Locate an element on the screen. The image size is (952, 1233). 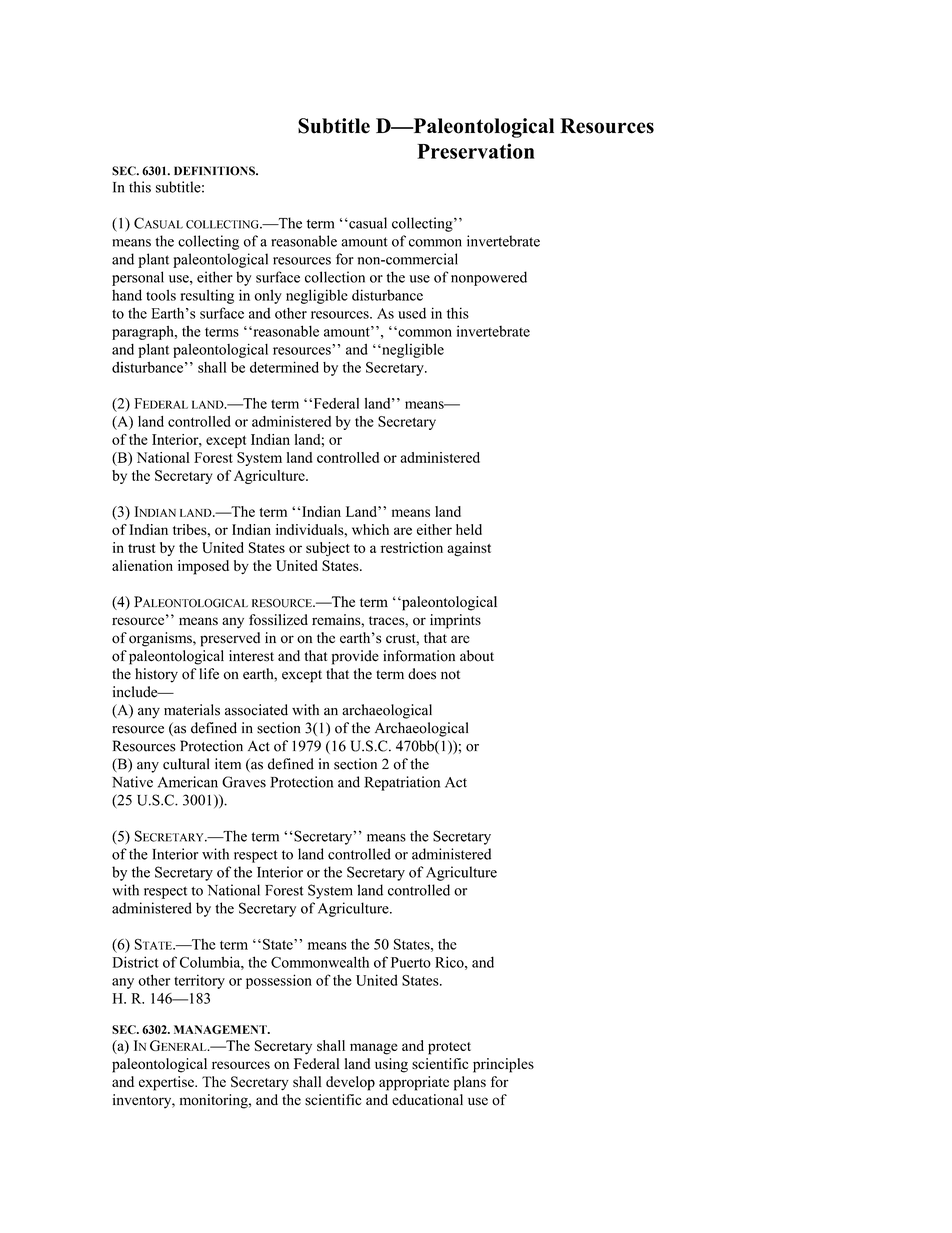
expertise is located at coordinates (167, 1083).
